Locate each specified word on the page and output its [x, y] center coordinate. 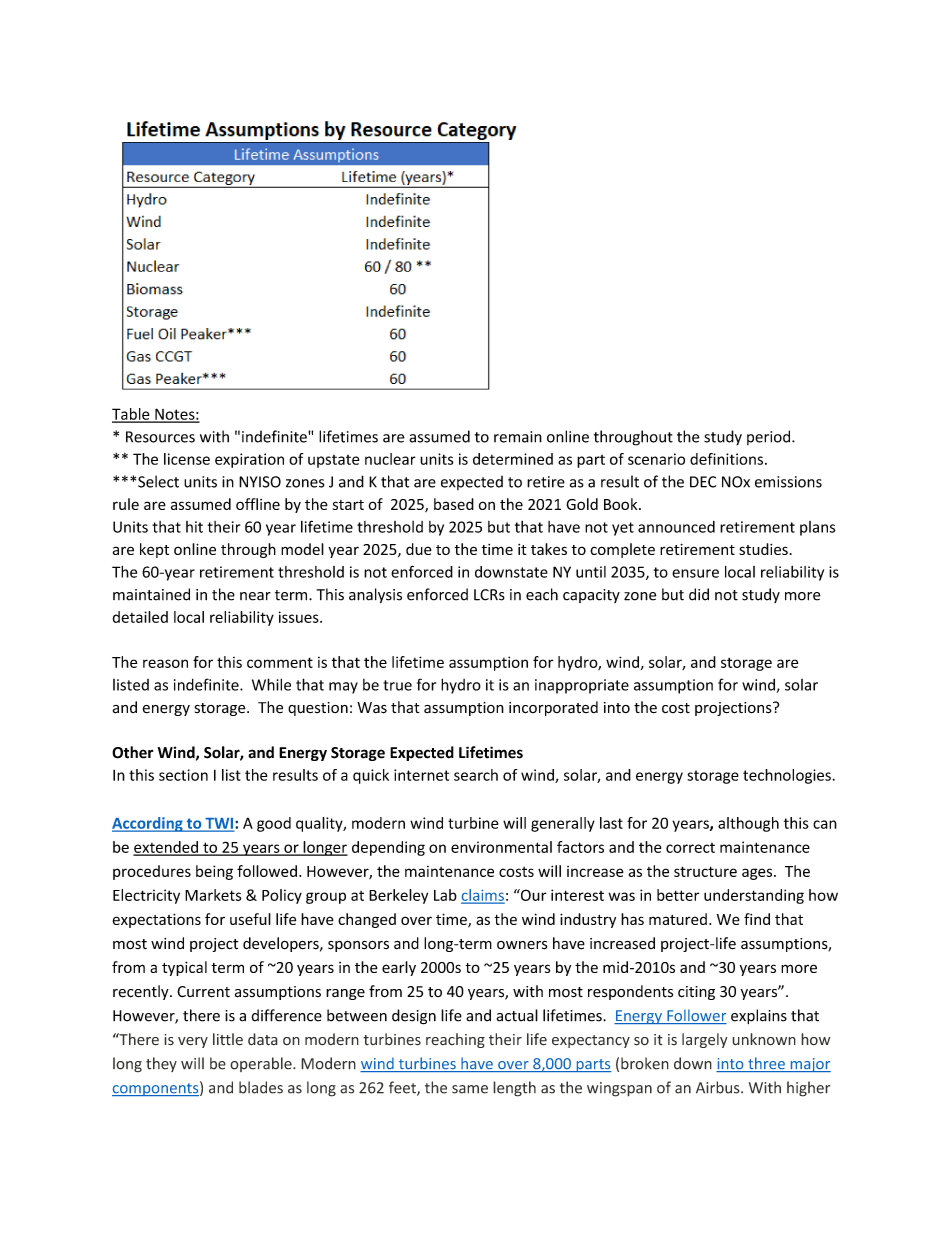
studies [763, 549]
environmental [501, 847]
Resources [160, 437]
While [271, 684]
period [770, 437]
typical [184, 968]
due [419, 549]
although [748, 824]
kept [154, 550]
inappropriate [582, 686]
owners [522, 945]
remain [518, 437]
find [757, 919]
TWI [218, 824]
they [161, 1064]
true [397, 685]
